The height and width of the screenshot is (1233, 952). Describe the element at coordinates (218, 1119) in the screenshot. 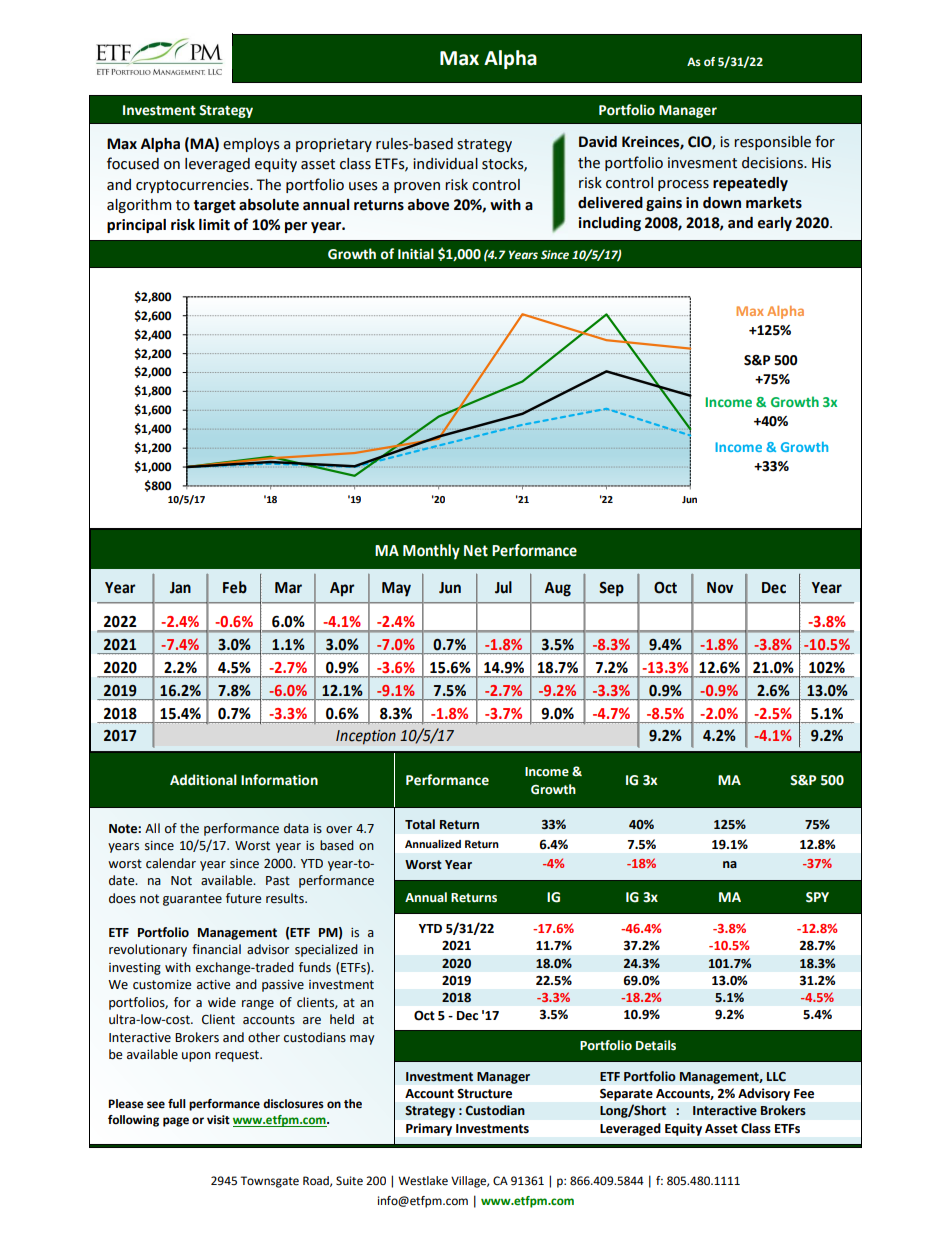

I see `visit` at that location.
